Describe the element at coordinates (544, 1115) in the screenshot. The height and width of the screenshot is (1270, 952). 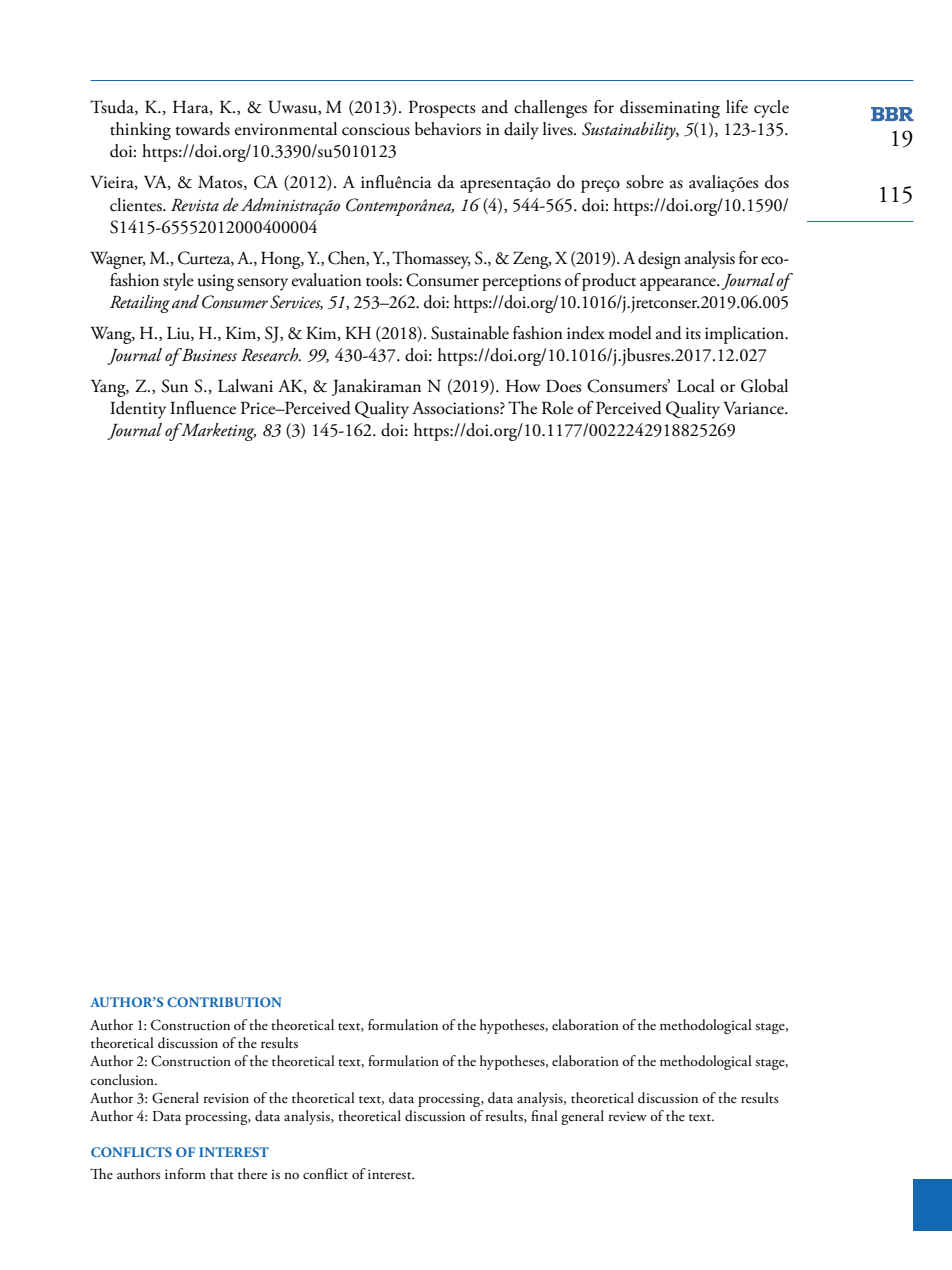
I see `final` at that location.
